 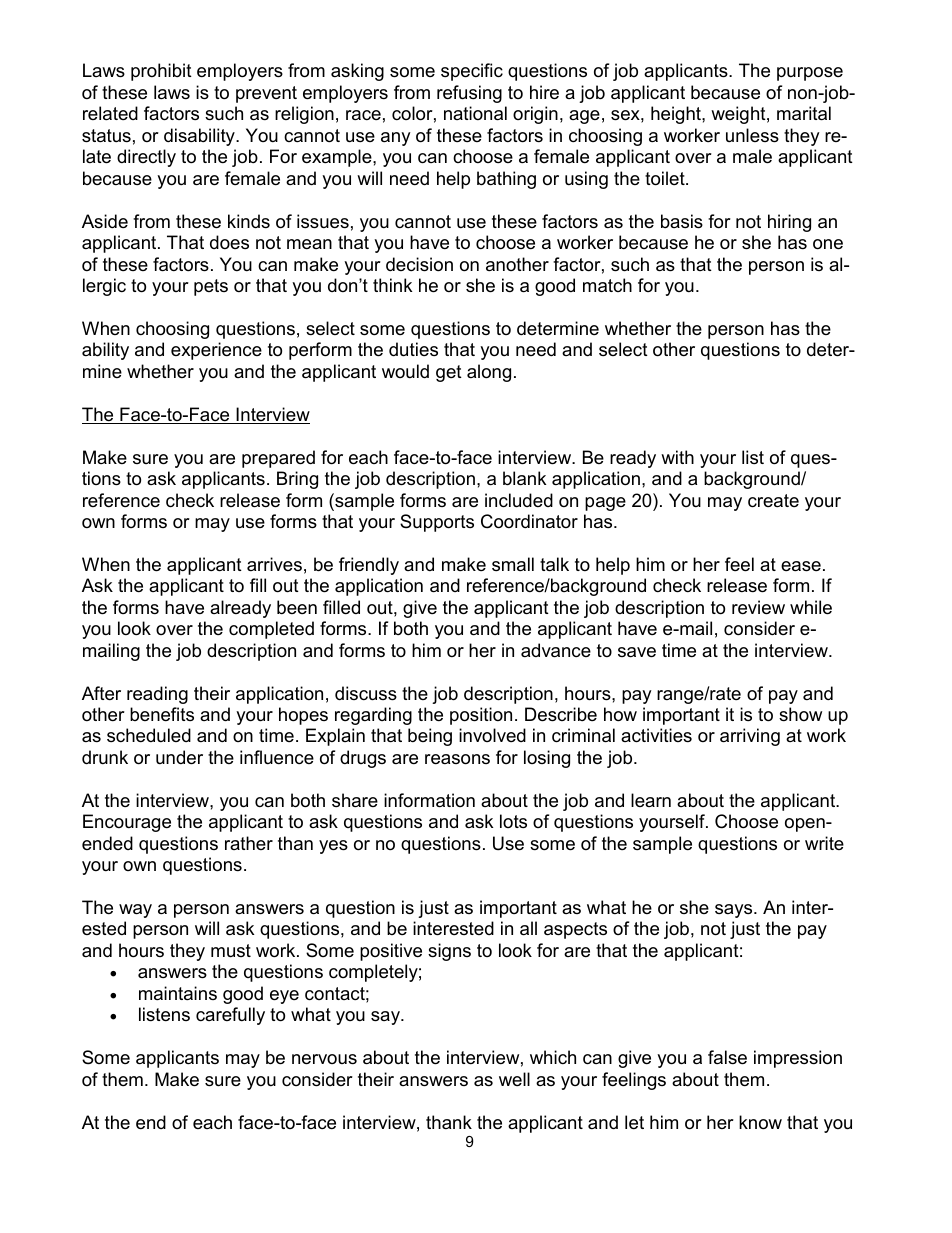 I want to click on completed, so click(x=271, y=630).
